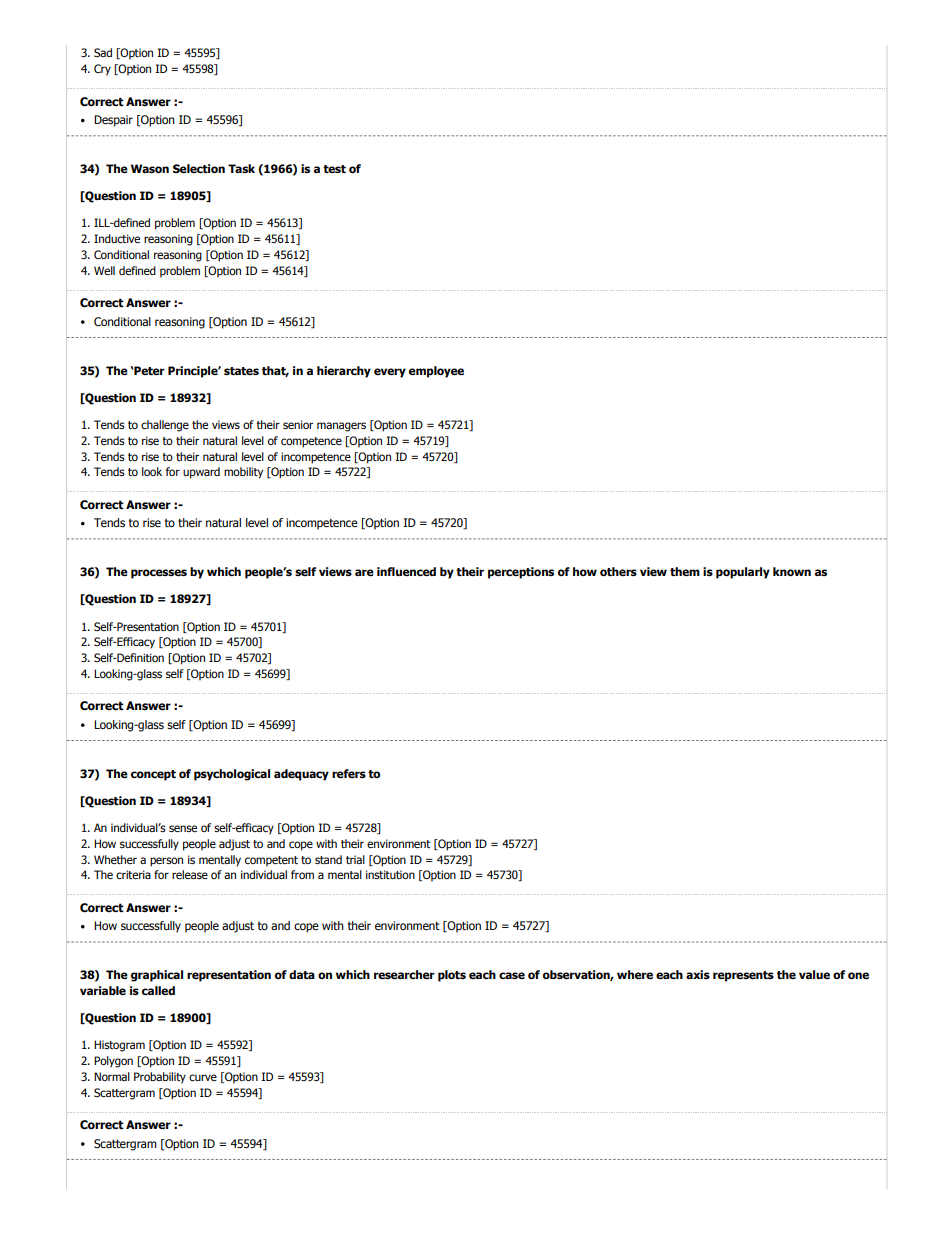  What do you see at coordinates (792, 571) in the page?
I see `known` at bounding box center [792, 571].
